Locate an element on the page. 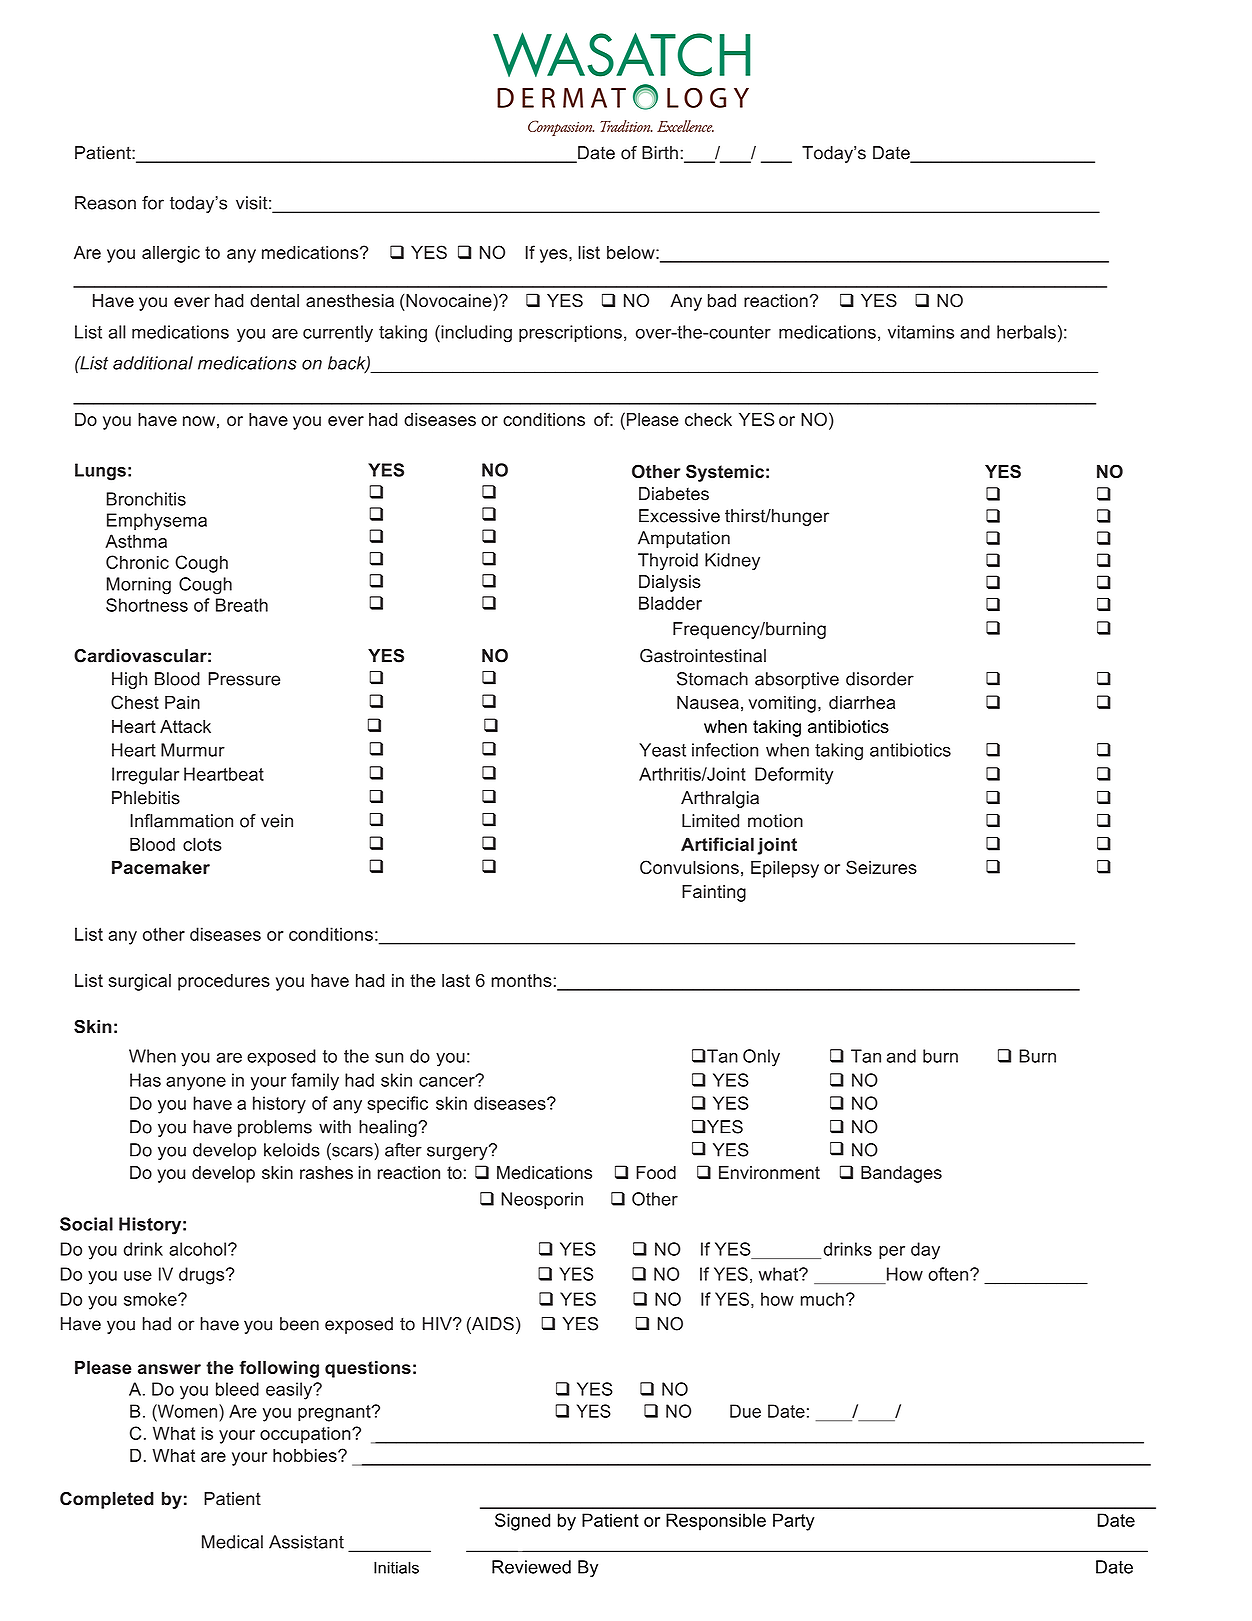 The image size is (1252, 1621). Breath is located at coordinates (242, 605).
